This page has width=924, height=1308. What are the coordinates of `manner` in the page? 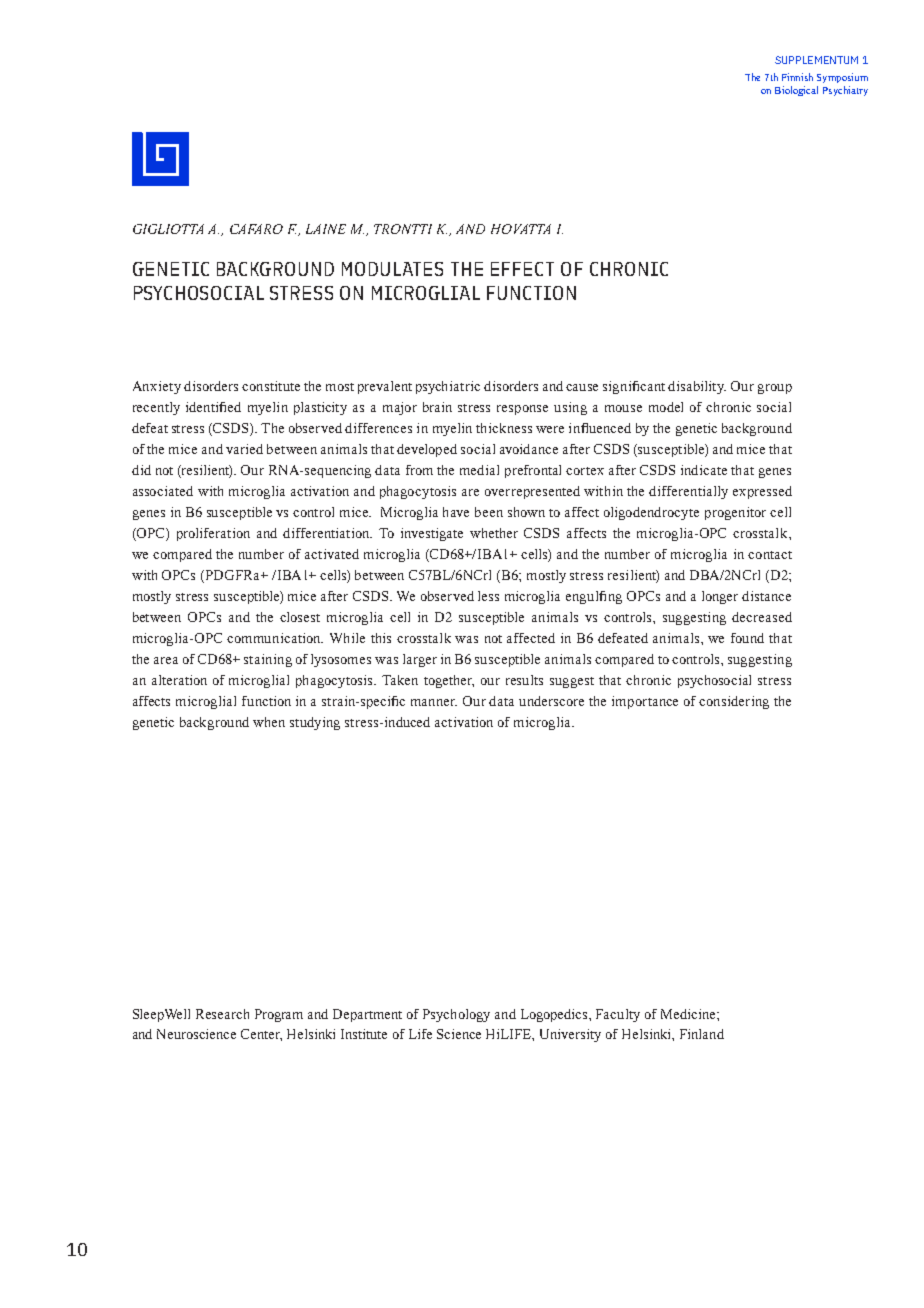 It's located at (434, 702).
